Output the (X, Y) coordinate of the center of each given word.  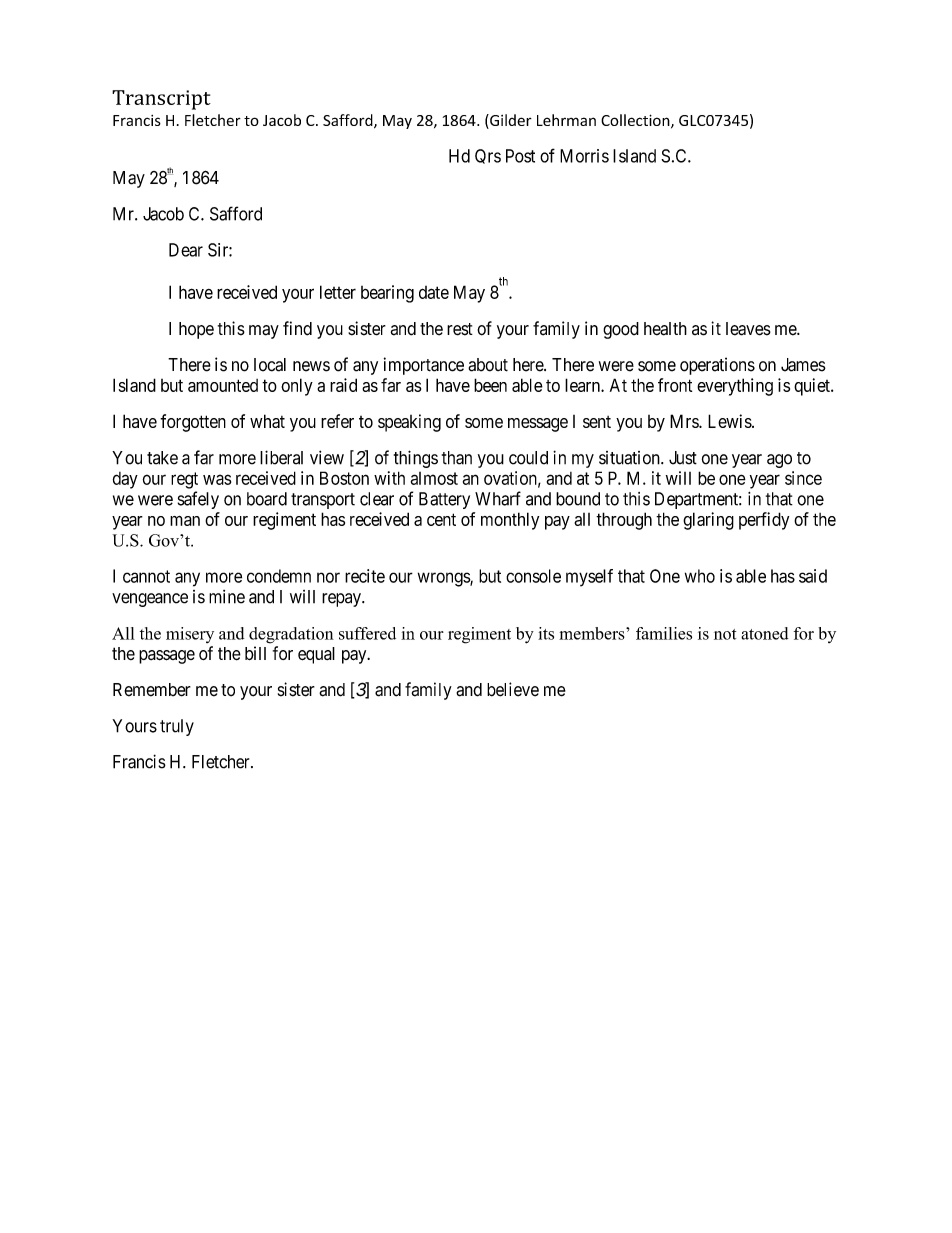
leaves (748, 329)
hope (196, 330)
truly (177, 727)
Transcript (161, 100)
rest (460, 329)
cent (441, 519)
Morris (584, 156)
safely (198, 500)
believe (513, 689)
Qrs (488, 156)
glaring (708, 521)
